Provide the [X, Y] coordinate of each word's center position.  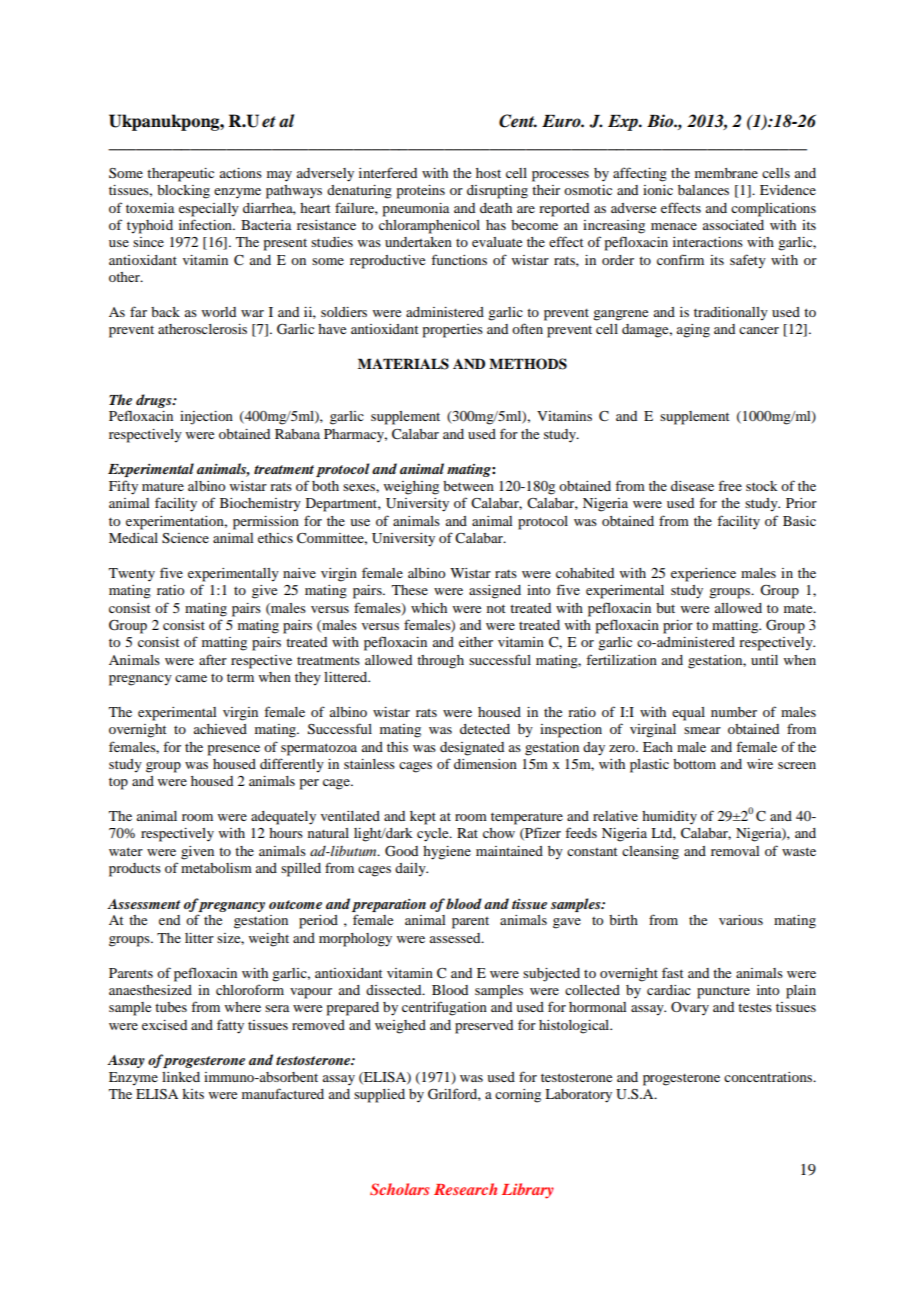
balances [703, 190]
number [734, 712]
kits [193, 1094]
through [440, 662]
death [496, 208]
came [191, 678]
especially [209, 210]
